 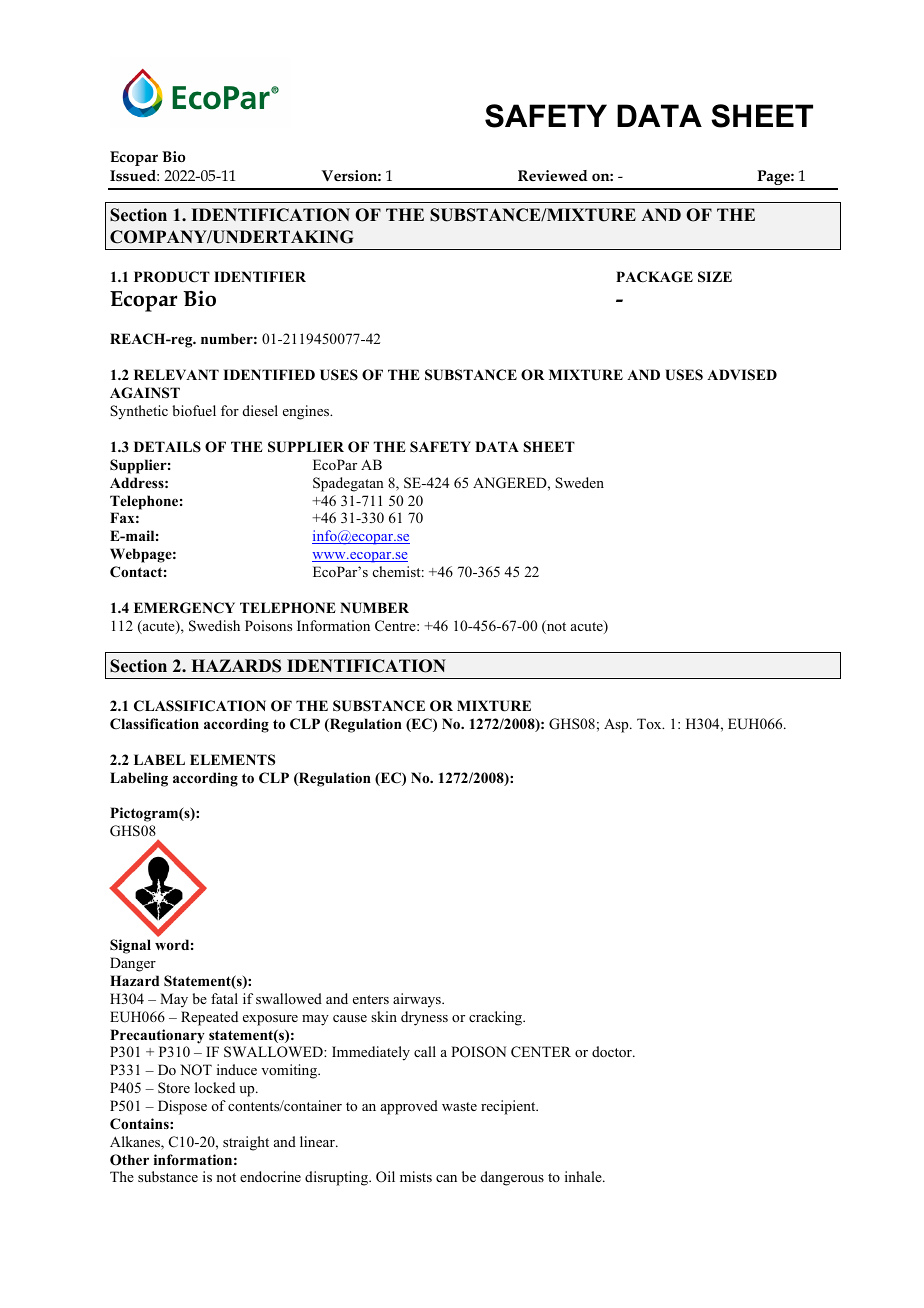 What do you see at coordinates (650, 723) in the screenshot?
I see `Tox` at bounding box center [650, 723].
